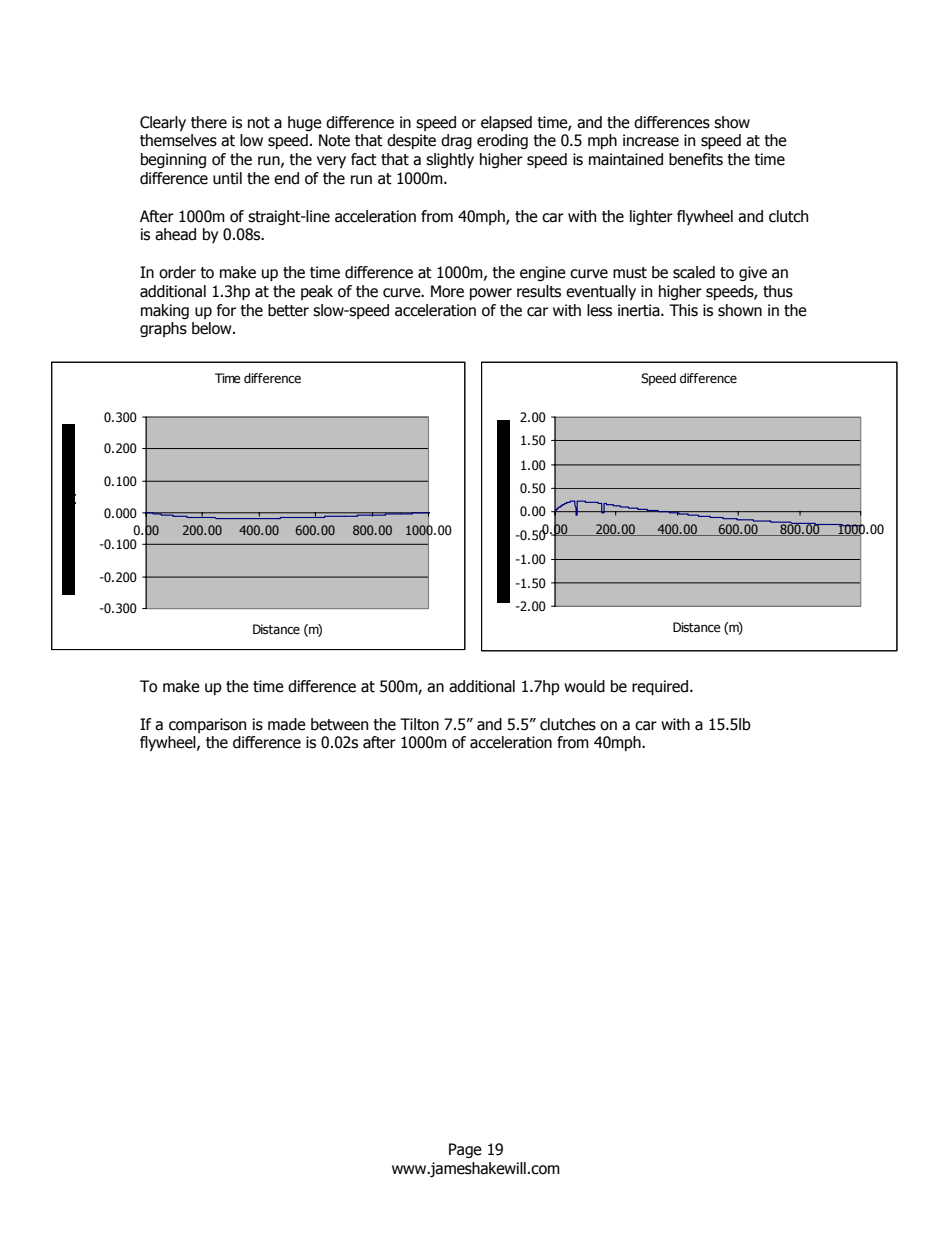 The image size is (952, 1233). What do you see at coordinates (696, 159) in the document?
I see `benefits` at bounding box center [696, 159].
